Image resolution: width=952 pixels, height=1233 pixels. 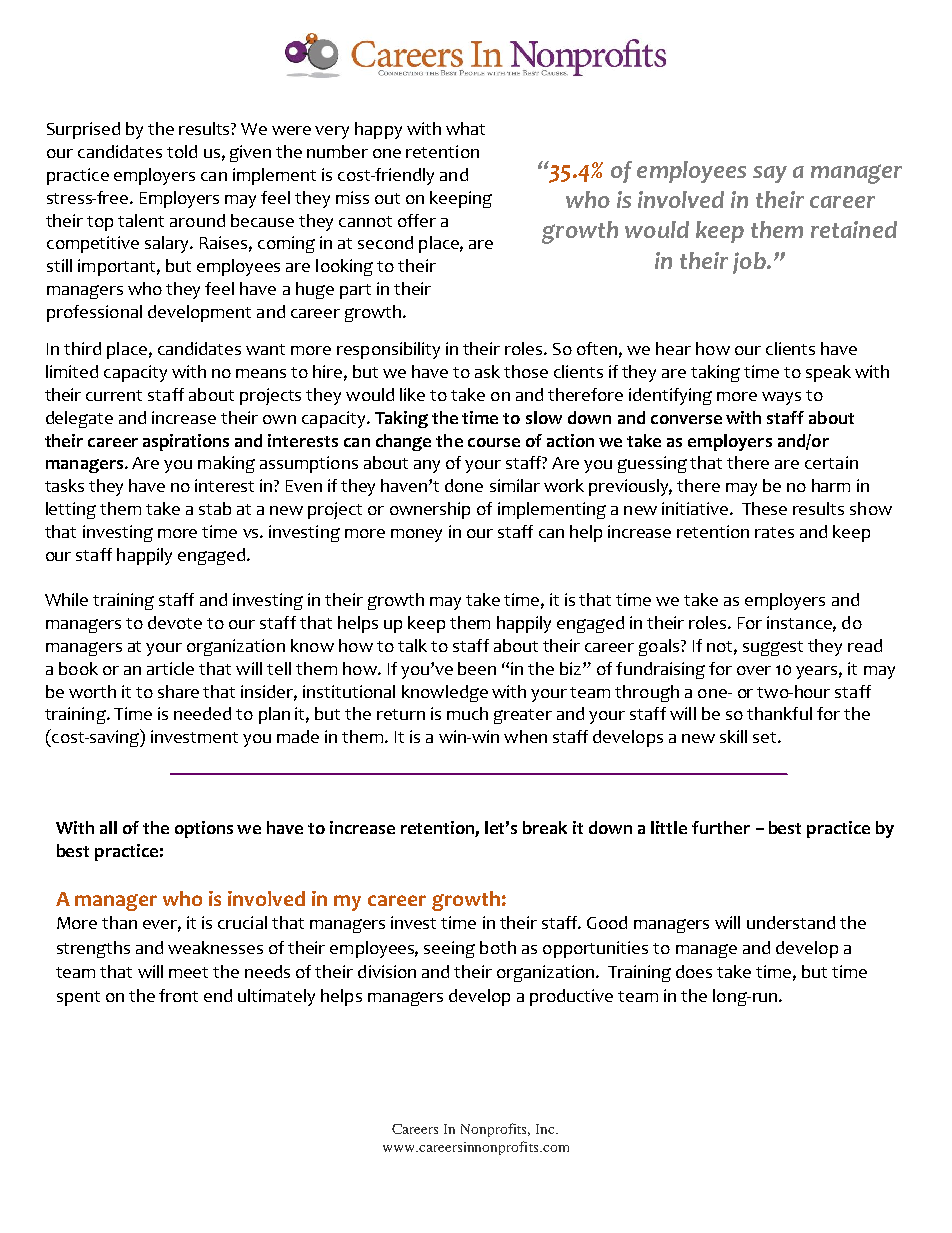 I want to click on seeing, so click(x=449, y=949).
